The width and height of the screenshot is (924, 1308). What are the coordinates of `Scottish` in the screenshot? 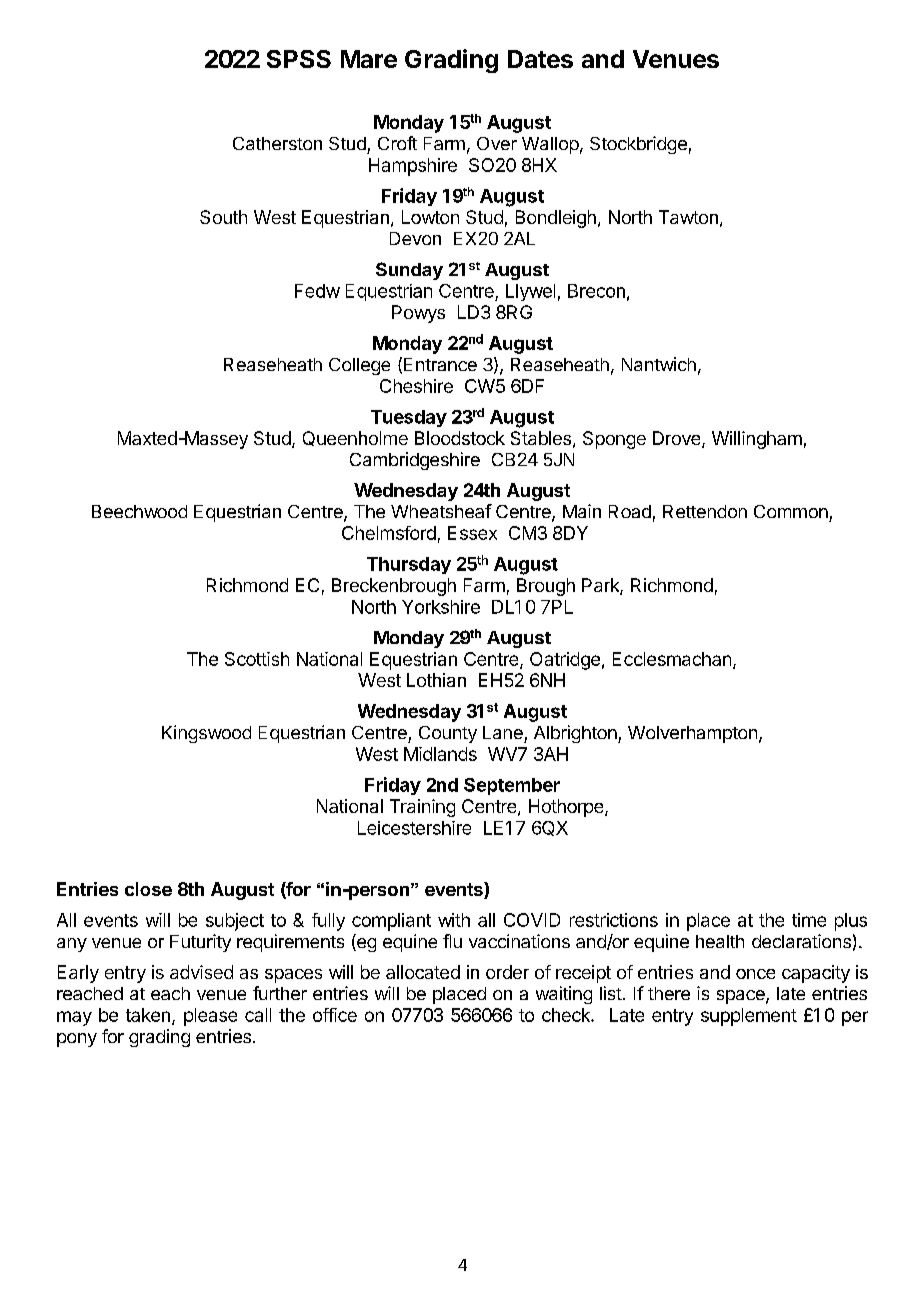 It's located at (257, 659).
